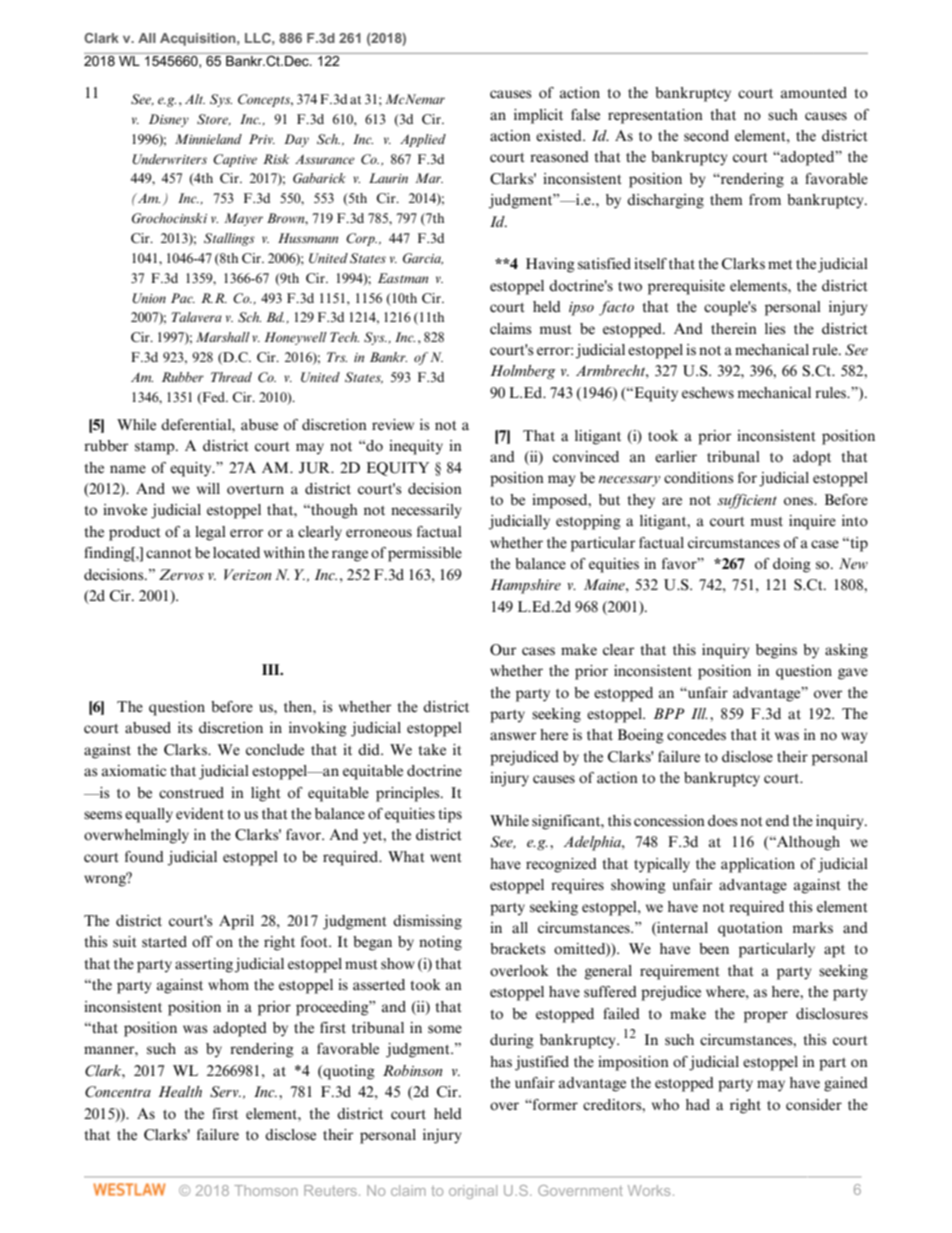 The height and width of the screenshot is (1233, 952). I want to click on original, so click(473, 1192).
